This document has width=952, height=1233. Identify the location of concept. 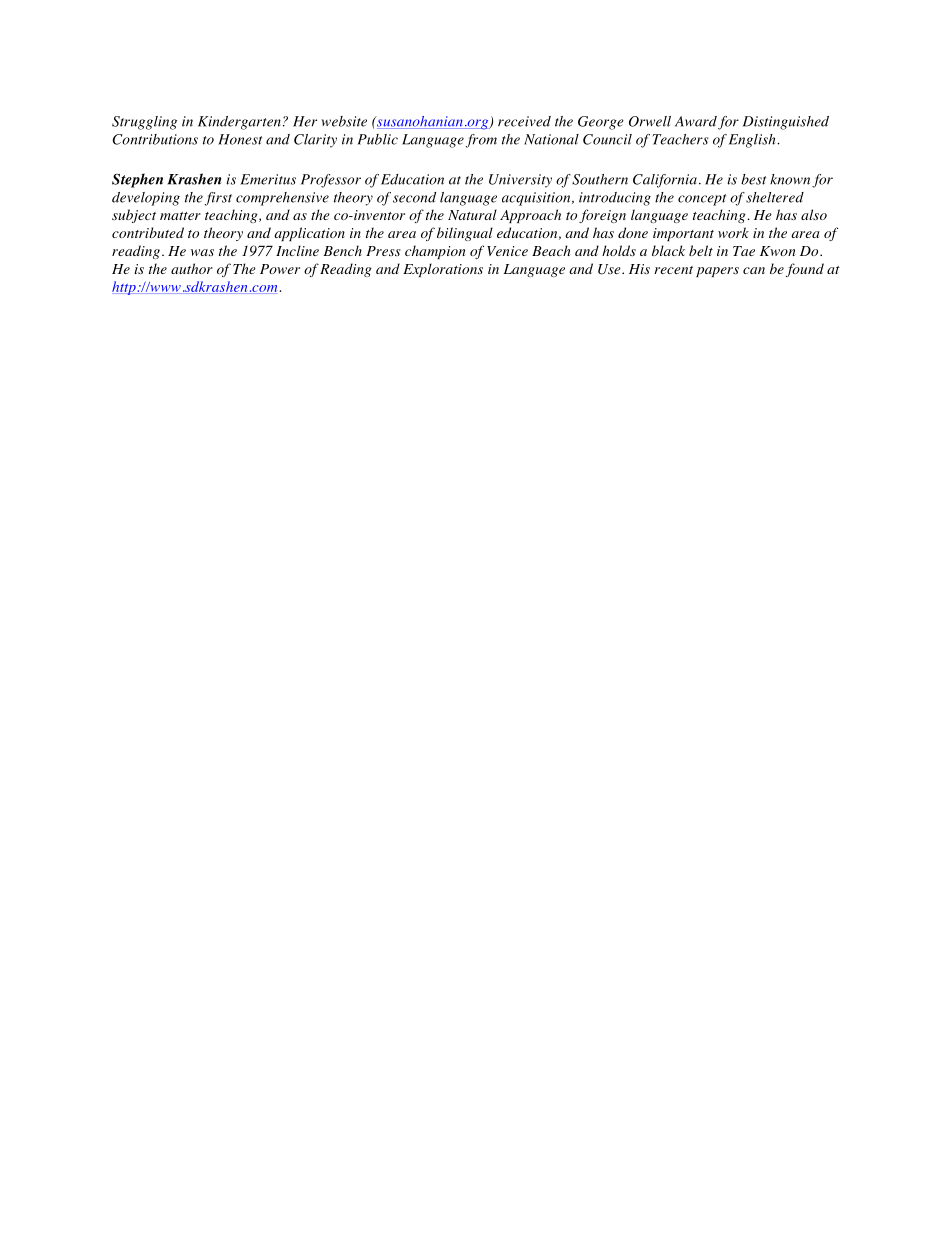
(702, 200).
